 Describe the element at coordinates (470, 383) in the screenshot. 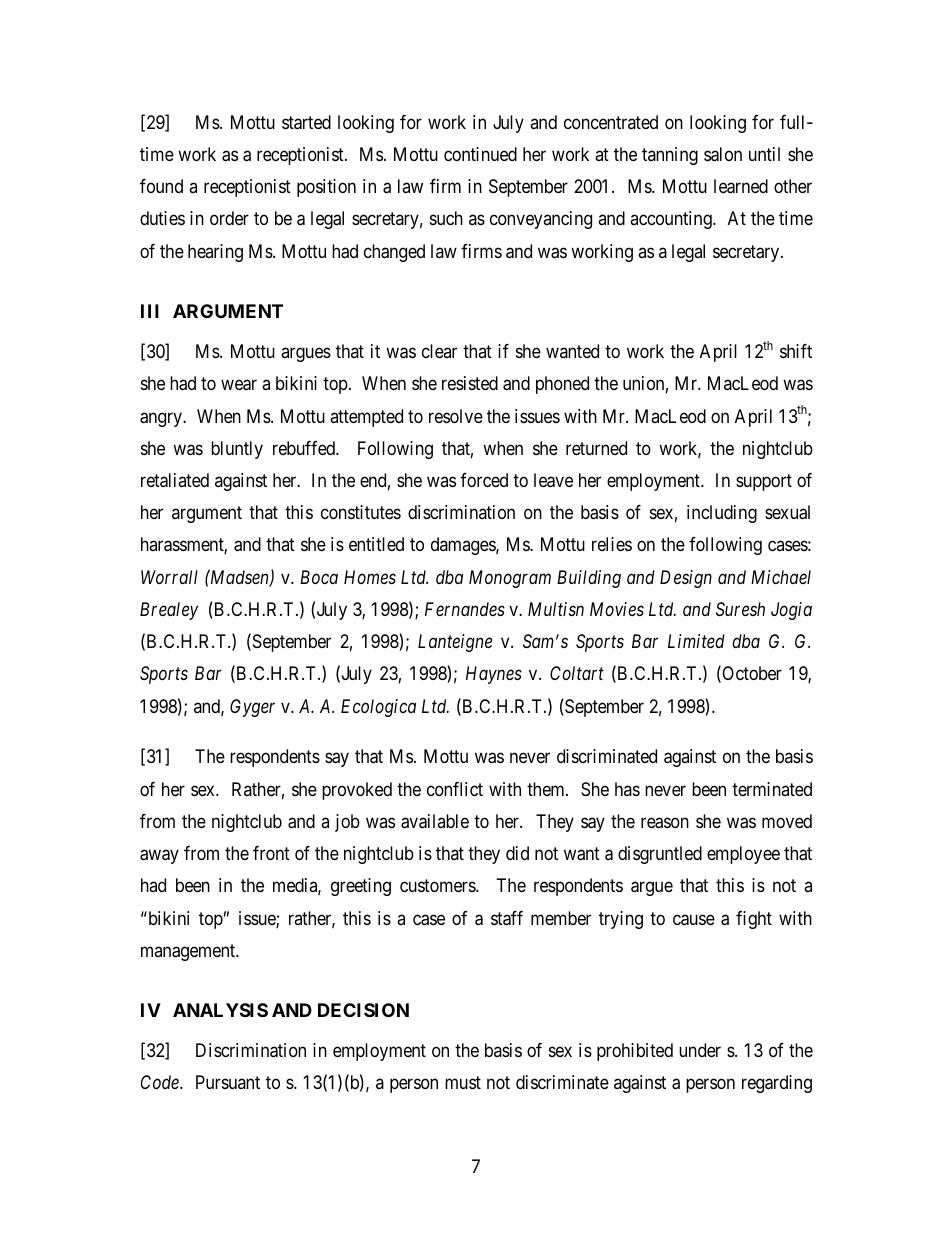

I see `resisted` at that location.
